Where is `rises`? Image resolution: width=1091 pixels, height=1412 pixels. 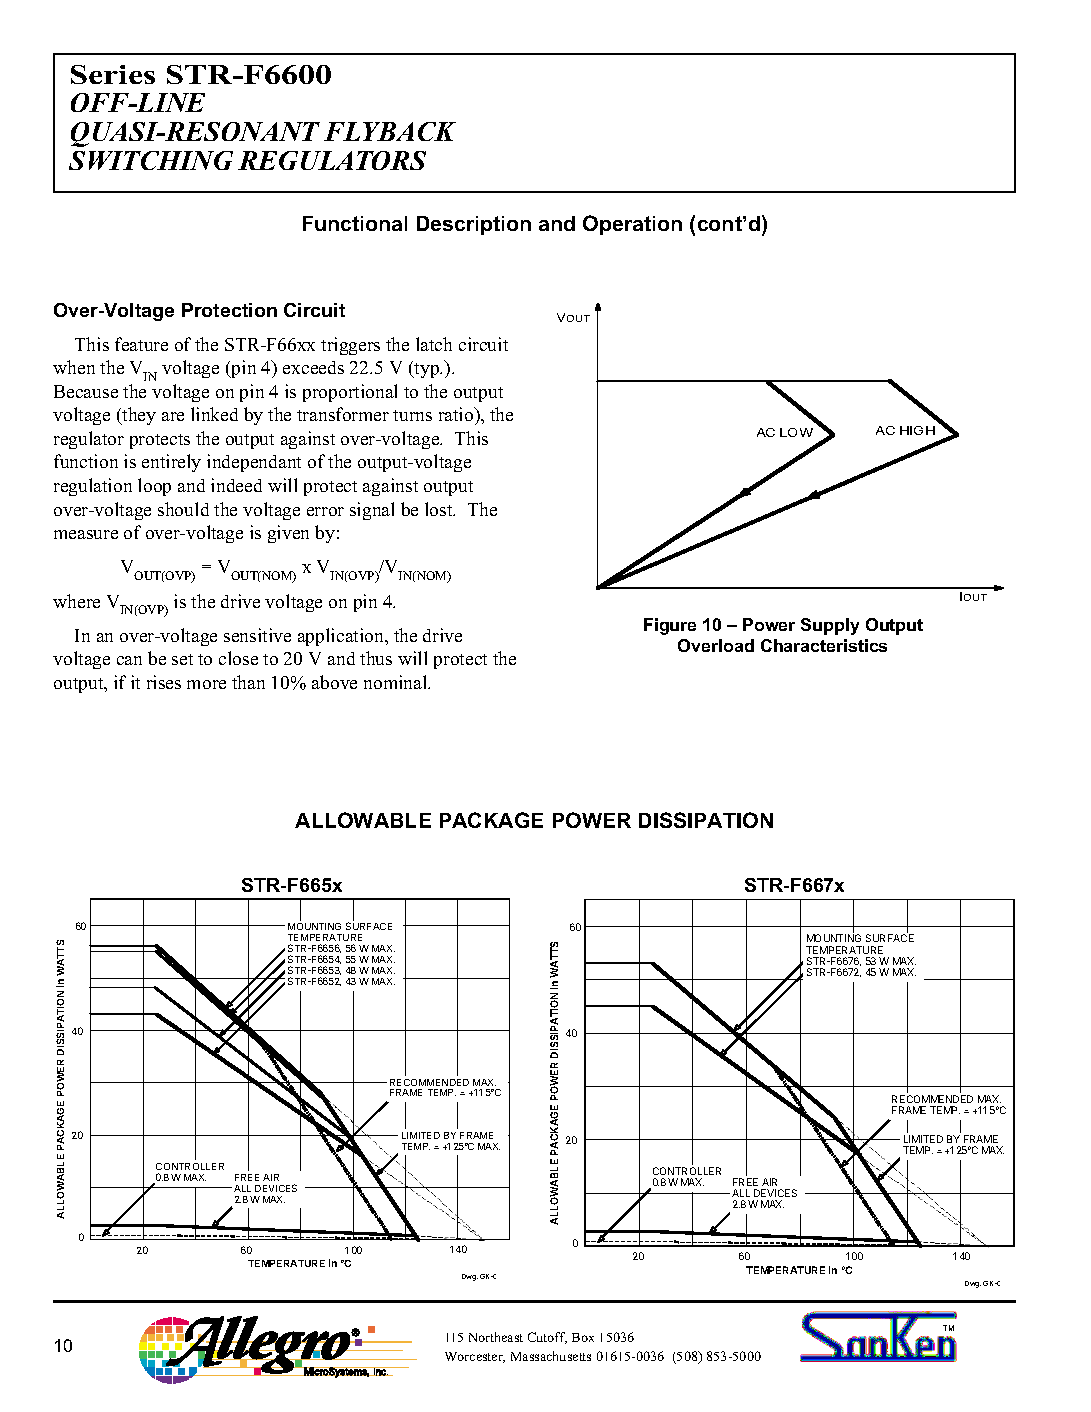 rises is located at coordinates (164, 682).
